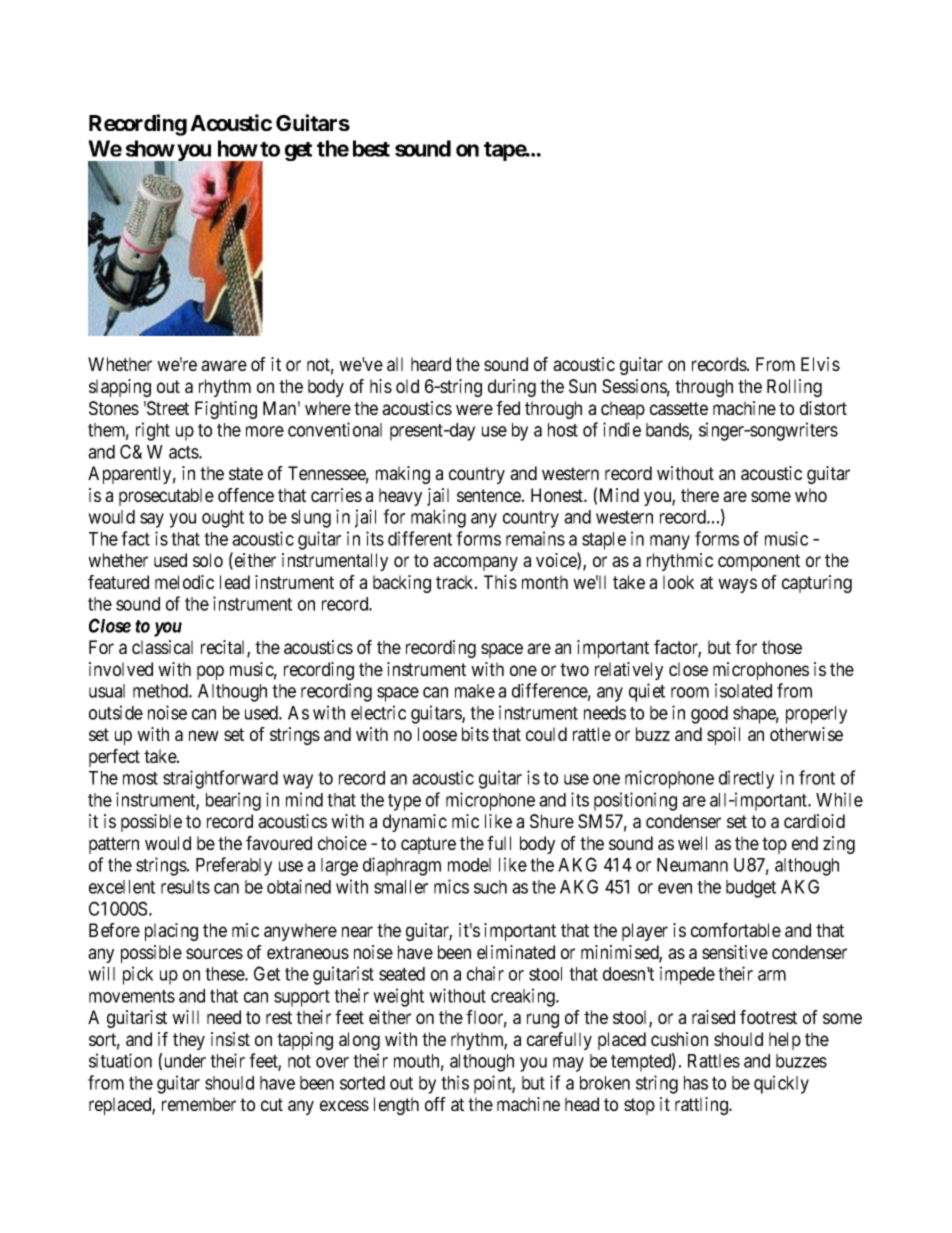  What do you see at coordinates (794, 388) in the screenshot?
I see `Rolling` at bounding box center [794, 388].
